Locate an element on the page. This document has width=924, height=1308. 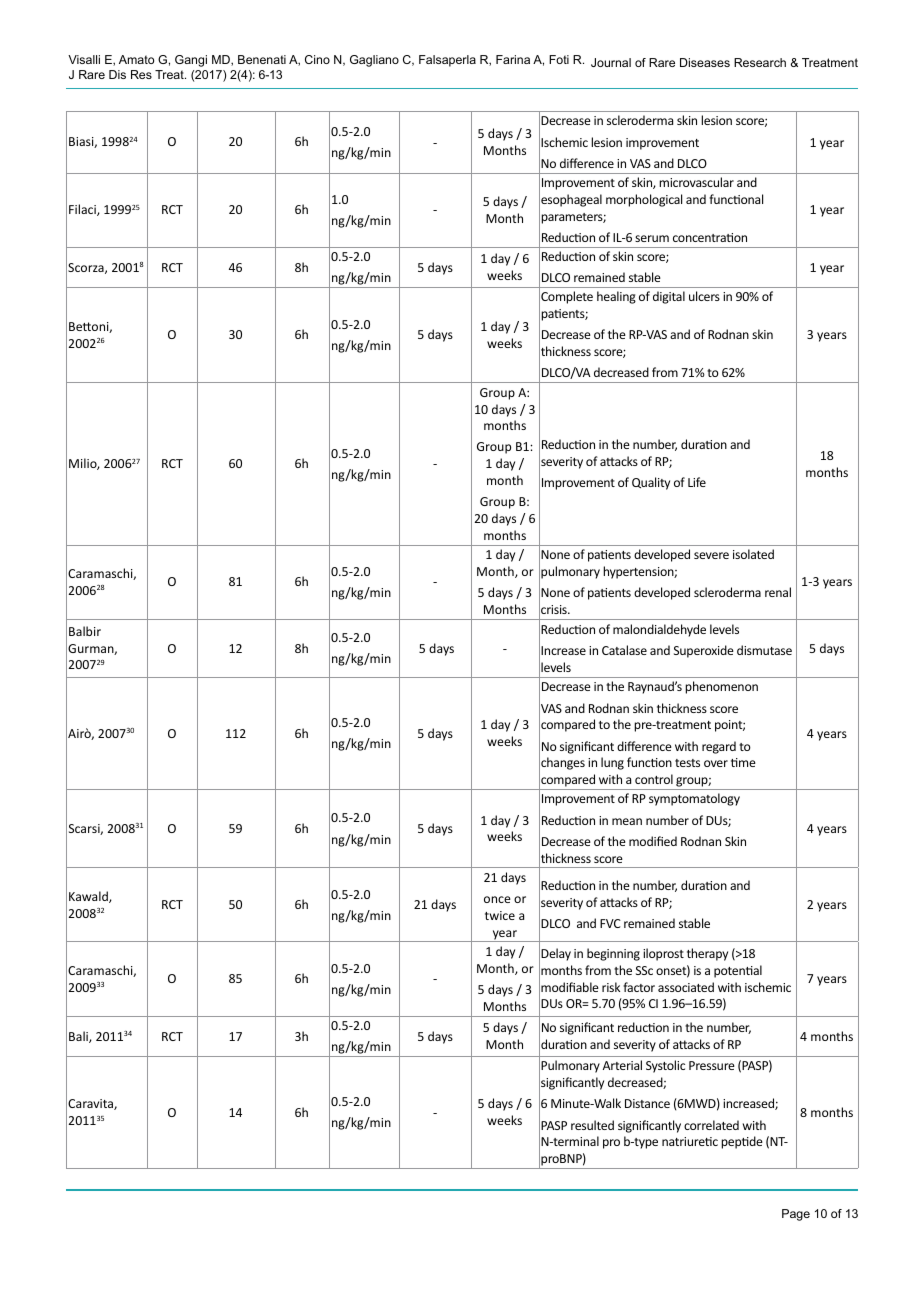
Amato is located at coordinates (136, 59).
